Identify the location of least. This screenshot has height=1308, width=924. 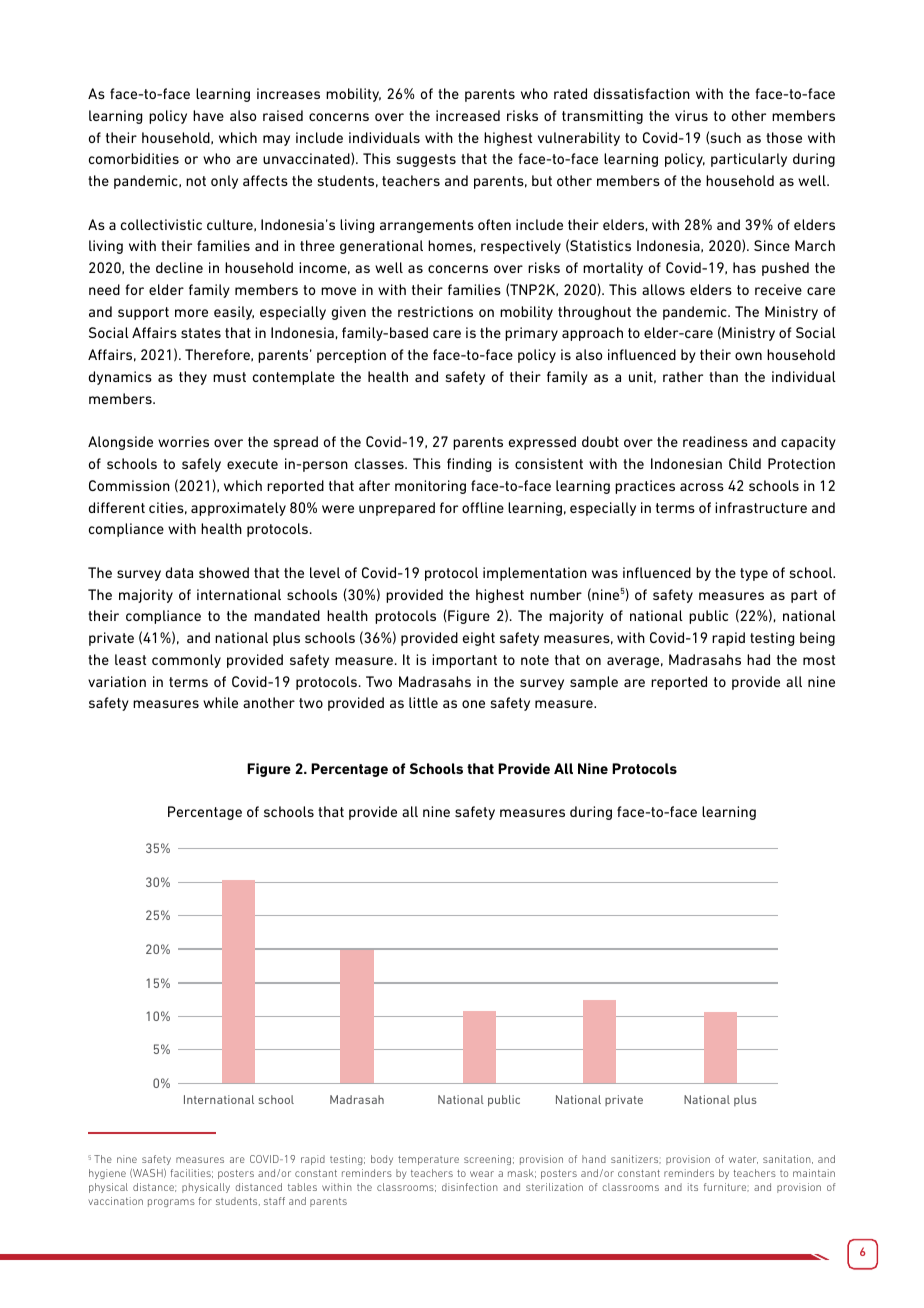
(130, 659).
